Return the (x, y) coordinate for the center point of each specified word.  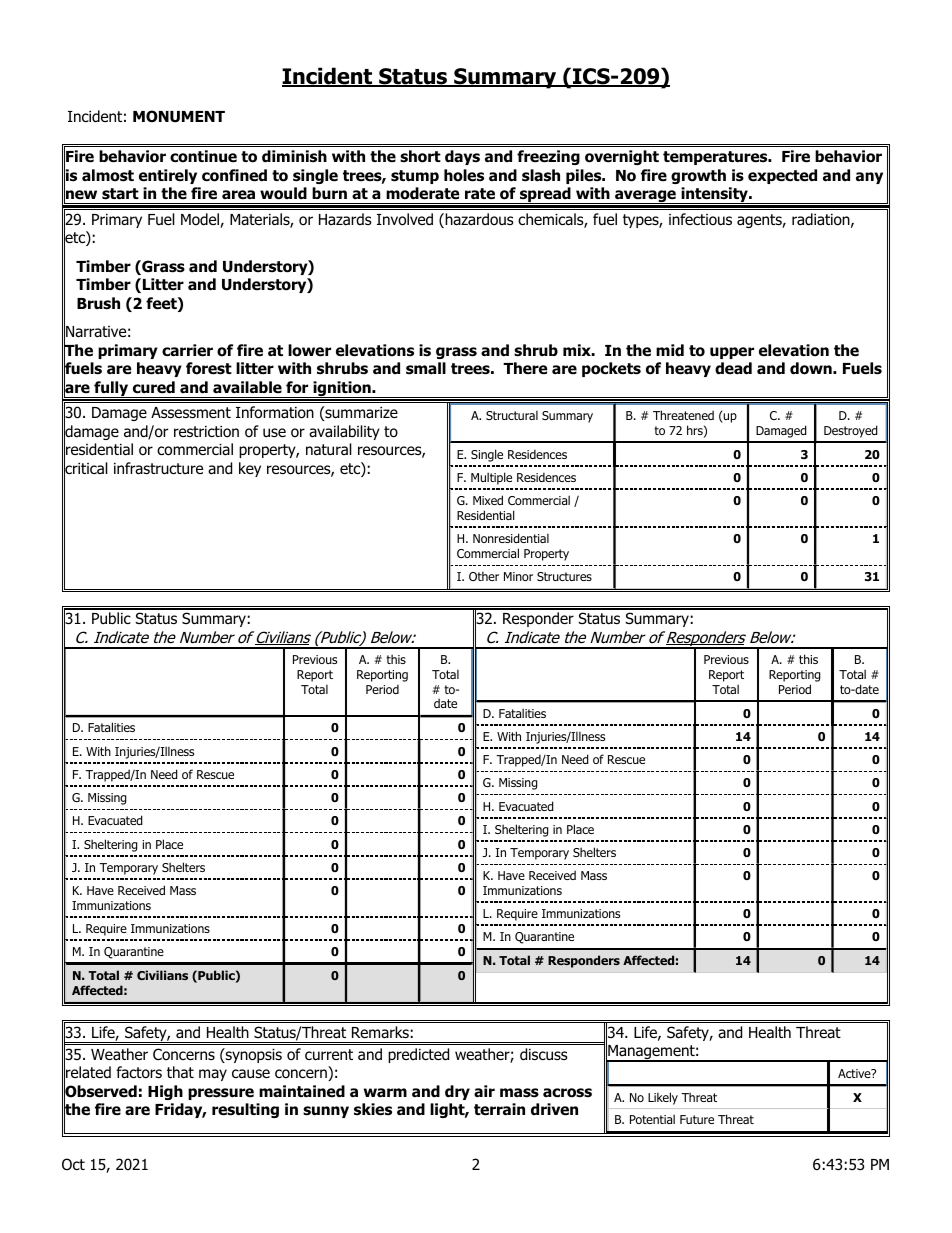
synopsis (253, 1055)
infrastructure (158, 468)
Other (484, 576)
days (462, 157)
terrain (499, 1109)
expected (782, 176)
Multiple (491, 478)
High (165, 1092)
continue (203, 156)
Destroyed (851, 431)
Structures (564, 576)
